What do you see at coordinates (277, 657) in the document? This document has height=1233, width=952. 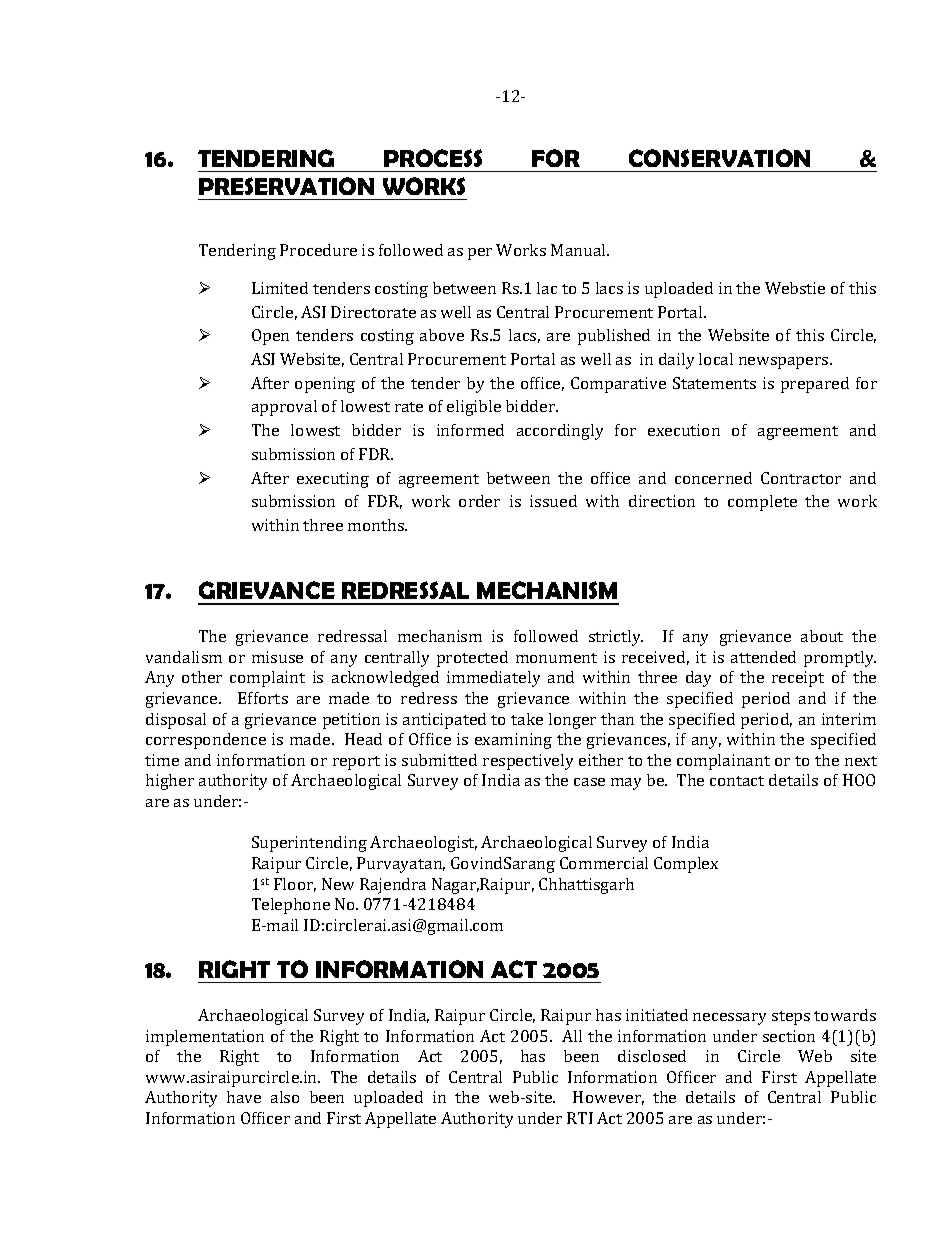 I see `misuse` at bounding box center [277, 657].
